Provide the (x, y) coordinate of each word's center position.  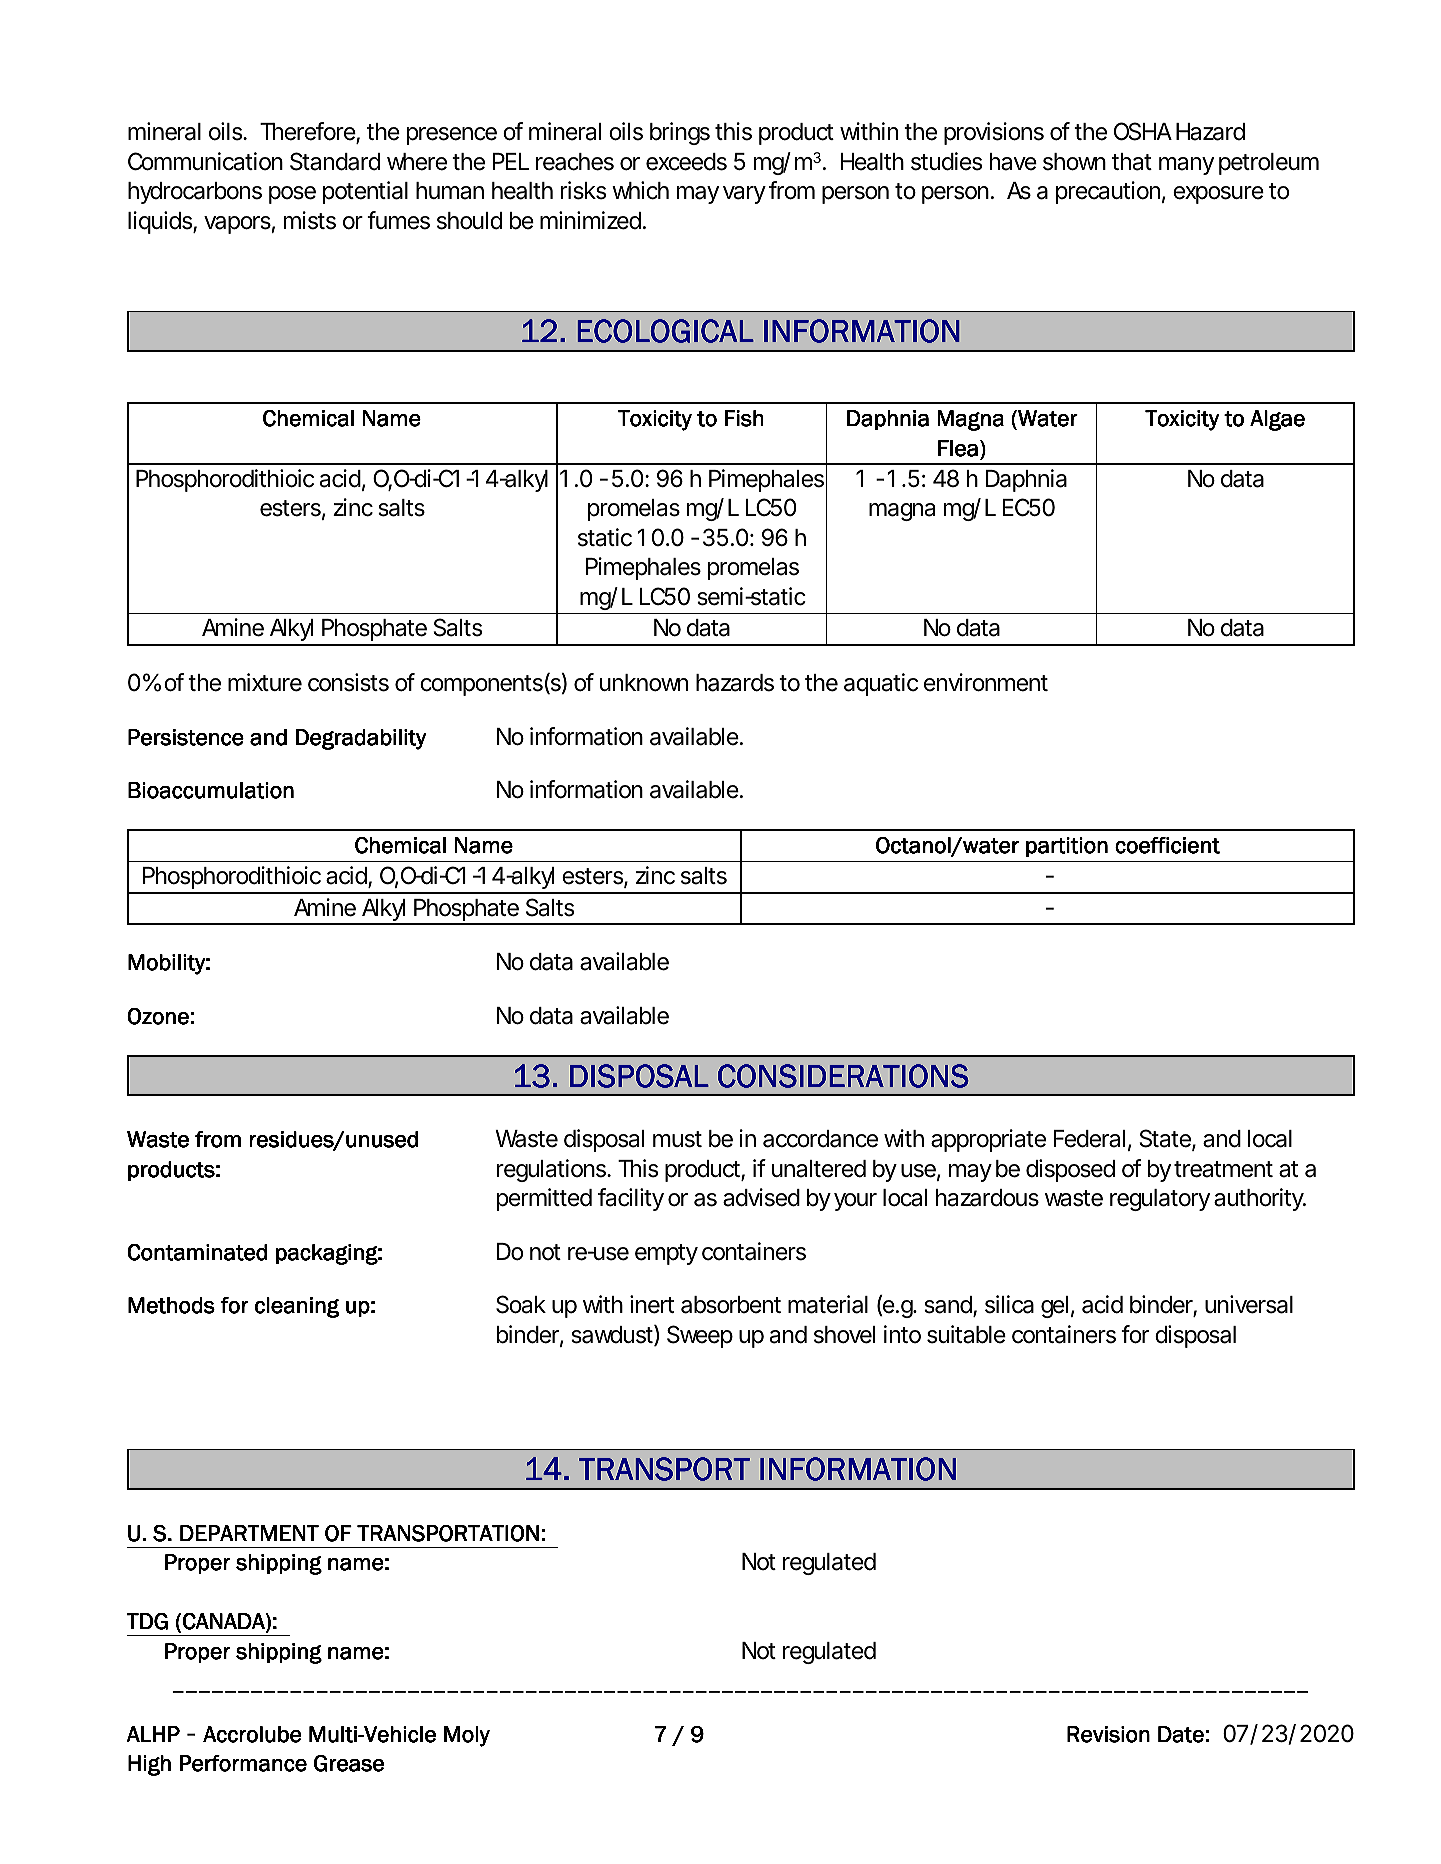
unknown (644, 683)
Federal (1089, 1139)
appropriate (988, 1140)
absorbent (731, 1305)
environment (986, 682)
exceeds (686, 162)
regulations (552, 1170)
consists (348, 682)
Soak (521, 1304)
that (1132, 162)
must (677, 1139)
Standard (335, 161)
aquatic (881, 684)
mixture (265, 682)
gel (1054, 1307)
